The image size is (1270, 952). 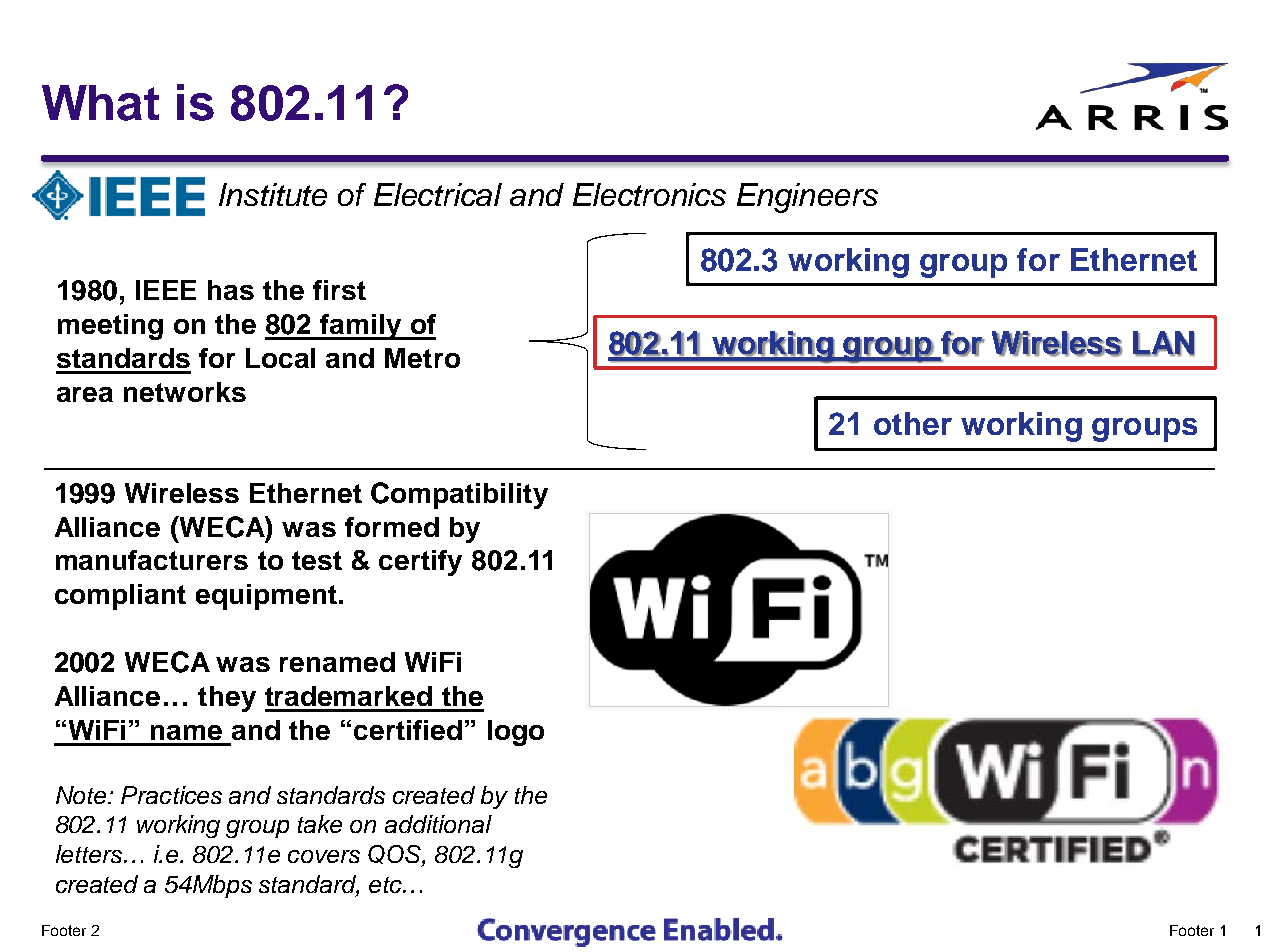 I want to click on certified, so click(x=408, y=730).
